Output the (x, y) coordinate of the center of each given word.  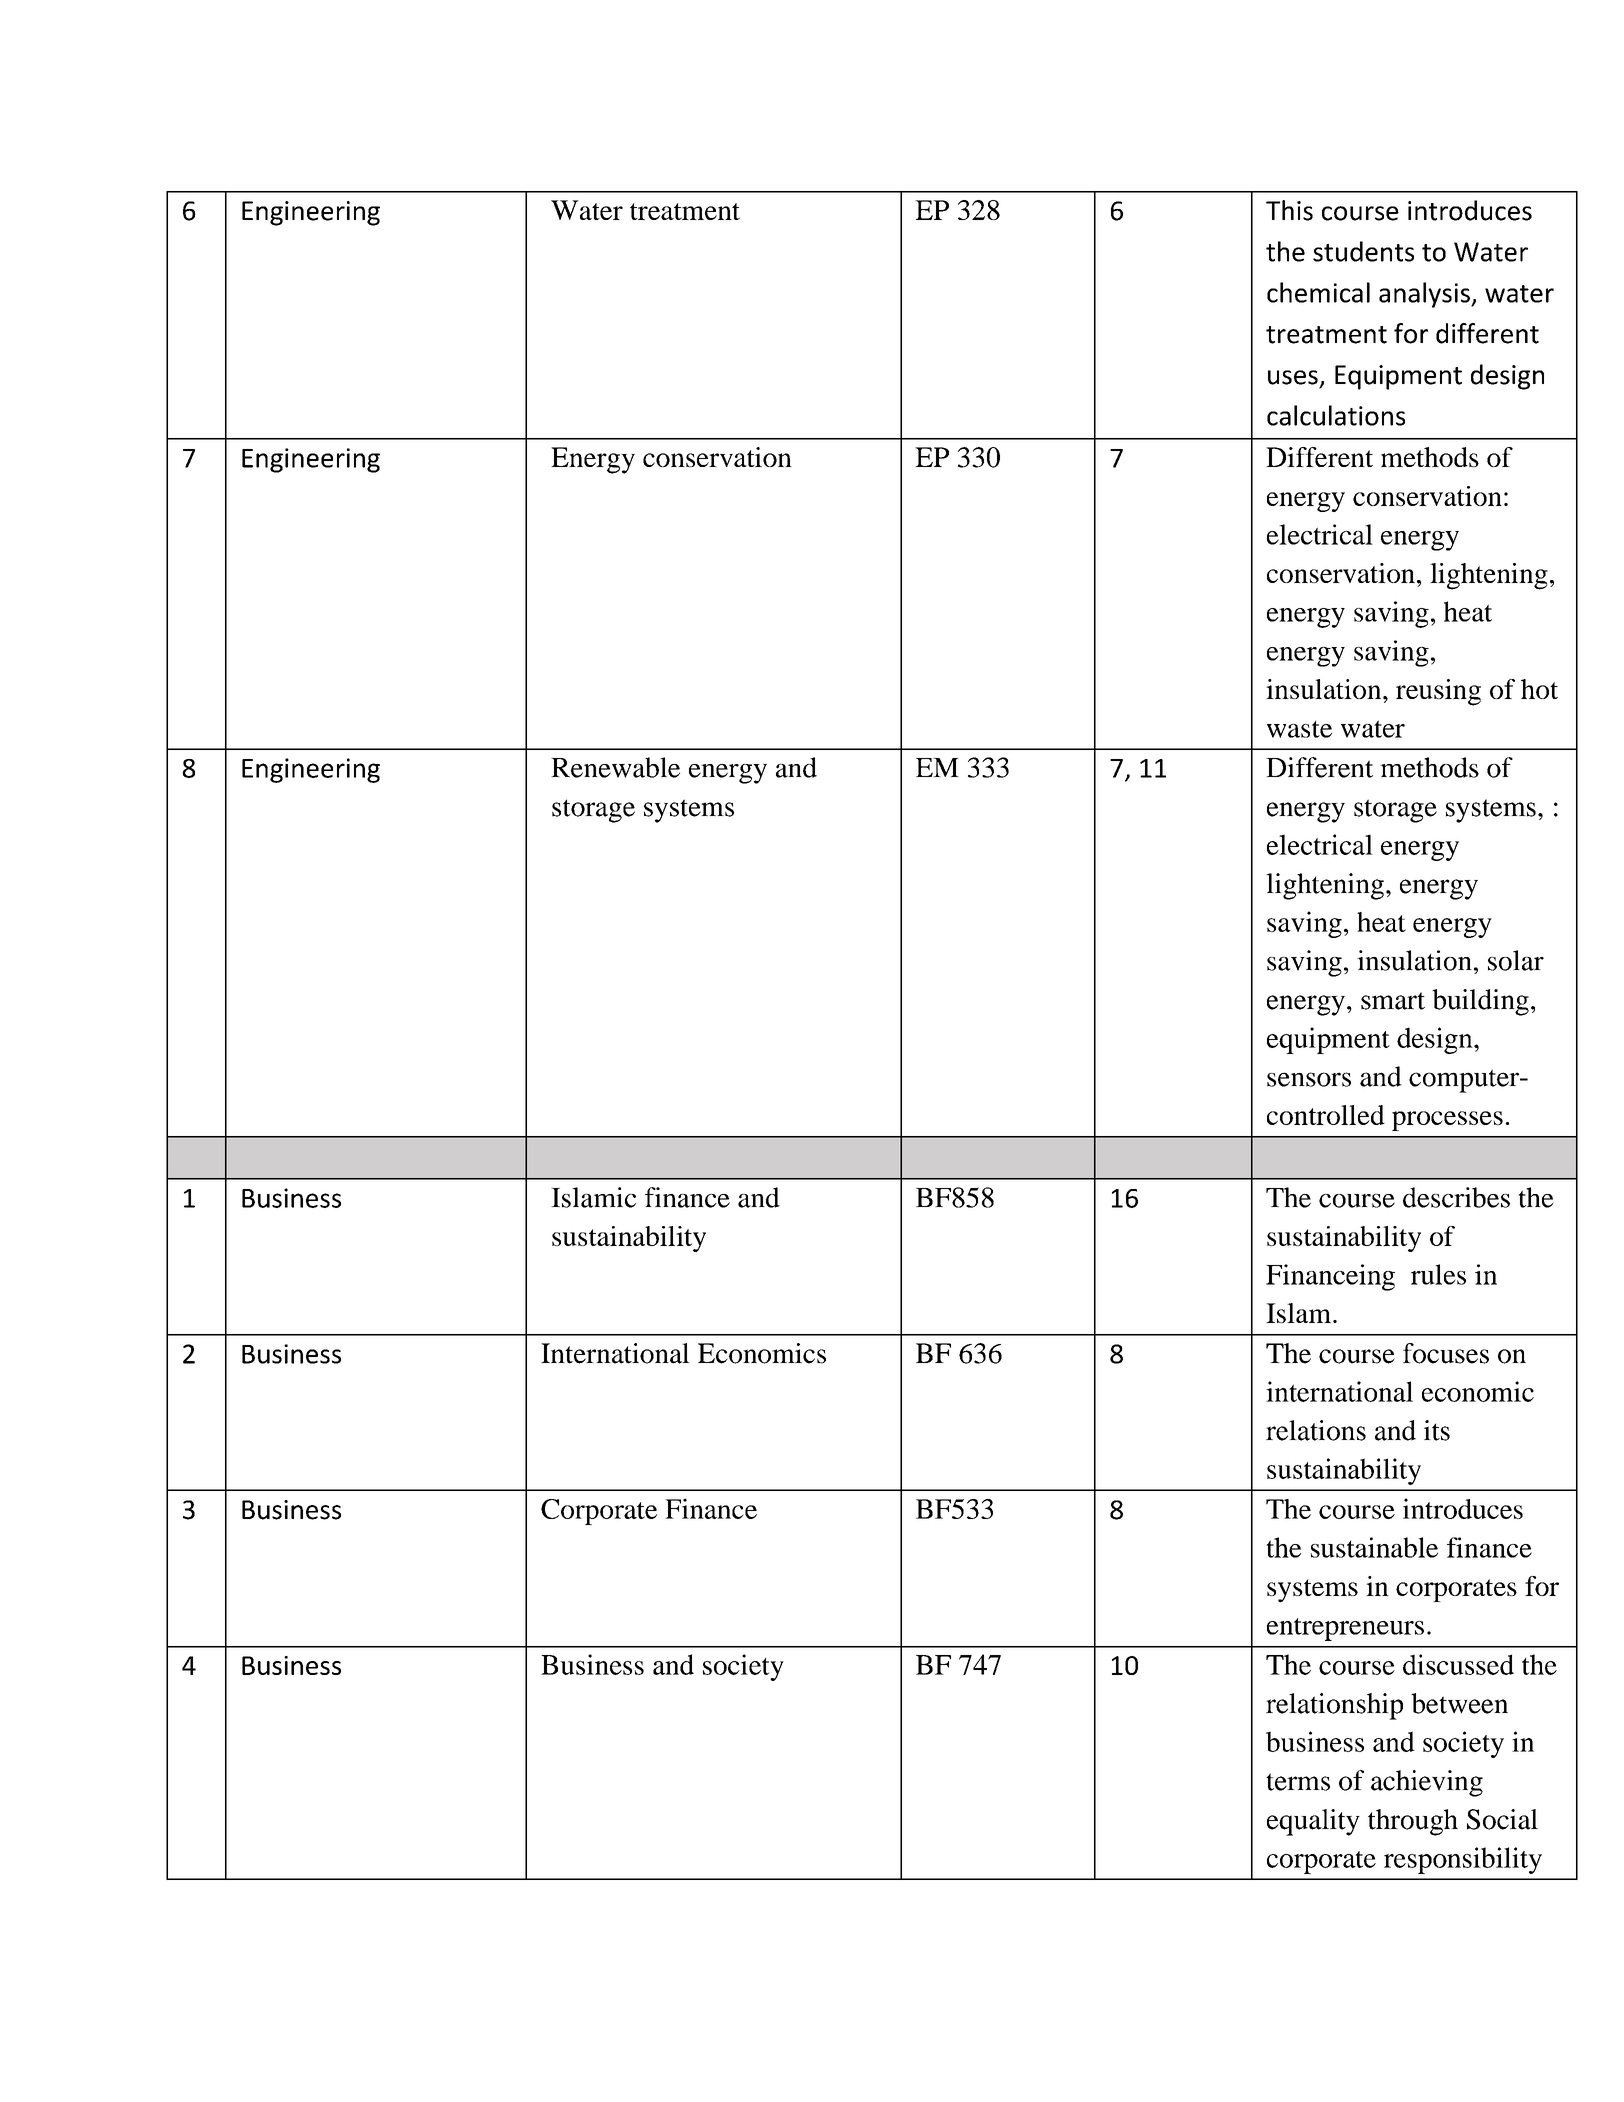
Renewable (615, 767)
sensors (1309, 1079)
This (1289, 210)
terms (1298, 1782)
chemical (1318, 292)
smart (1393, 1001)
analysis (1425, 295)
